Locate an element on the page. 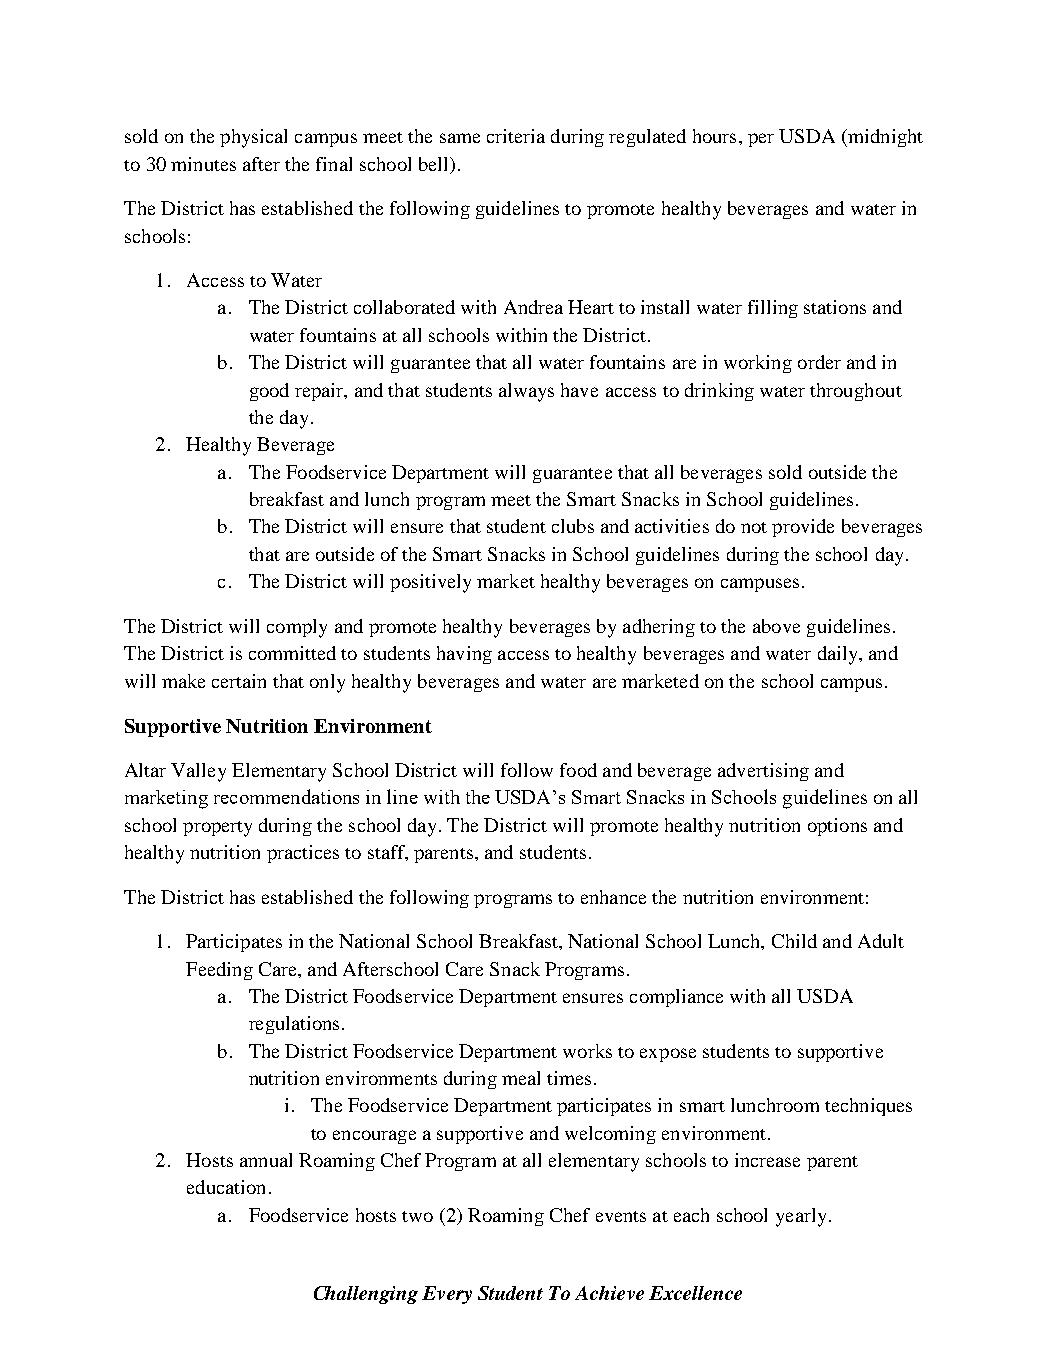 The height and width of the page is (1366, 1056). comply is located at coordinates (297, 628).
